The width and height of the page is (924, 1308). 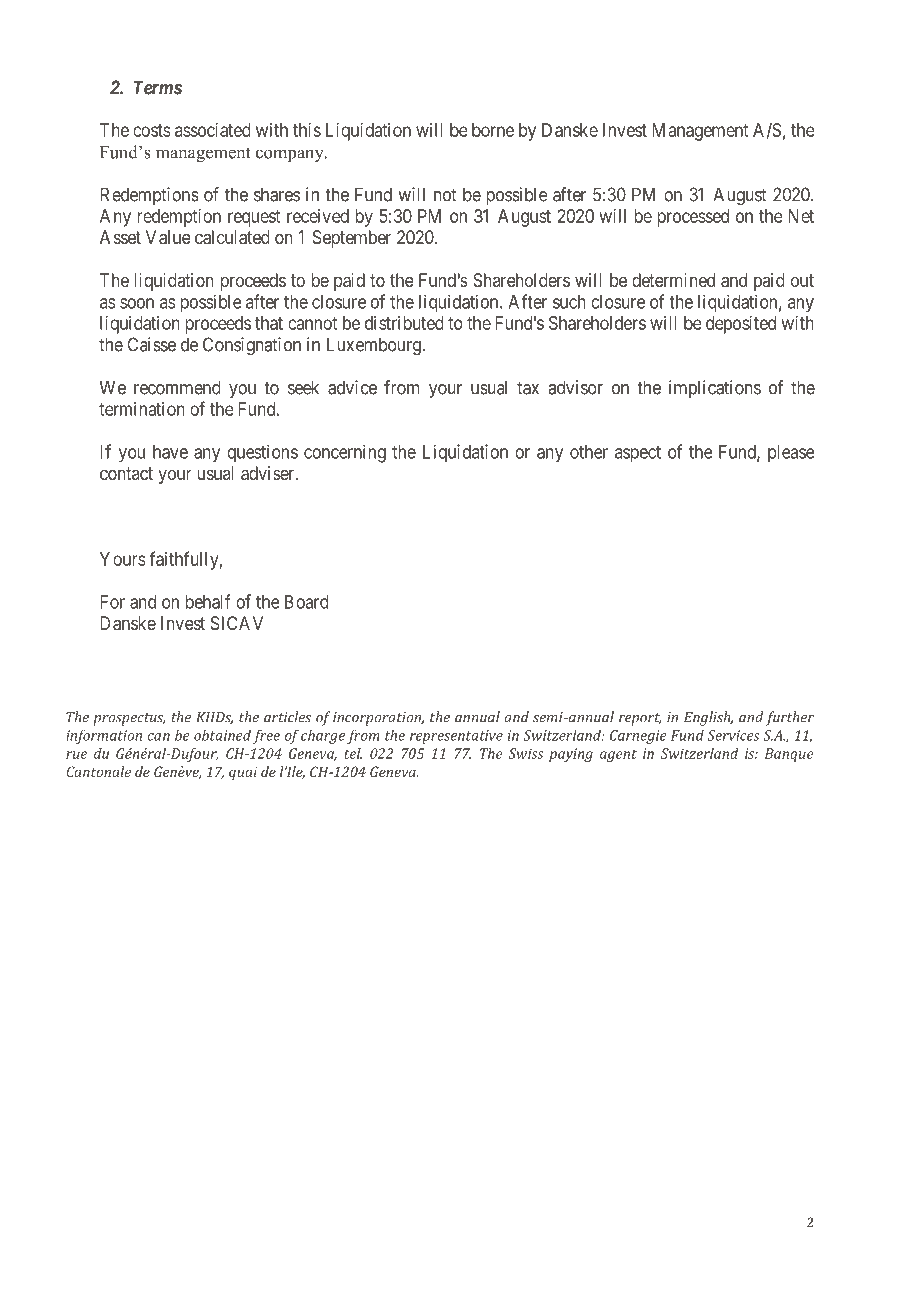 I want to click on Luxembourg, so click(x=375, y=346).
